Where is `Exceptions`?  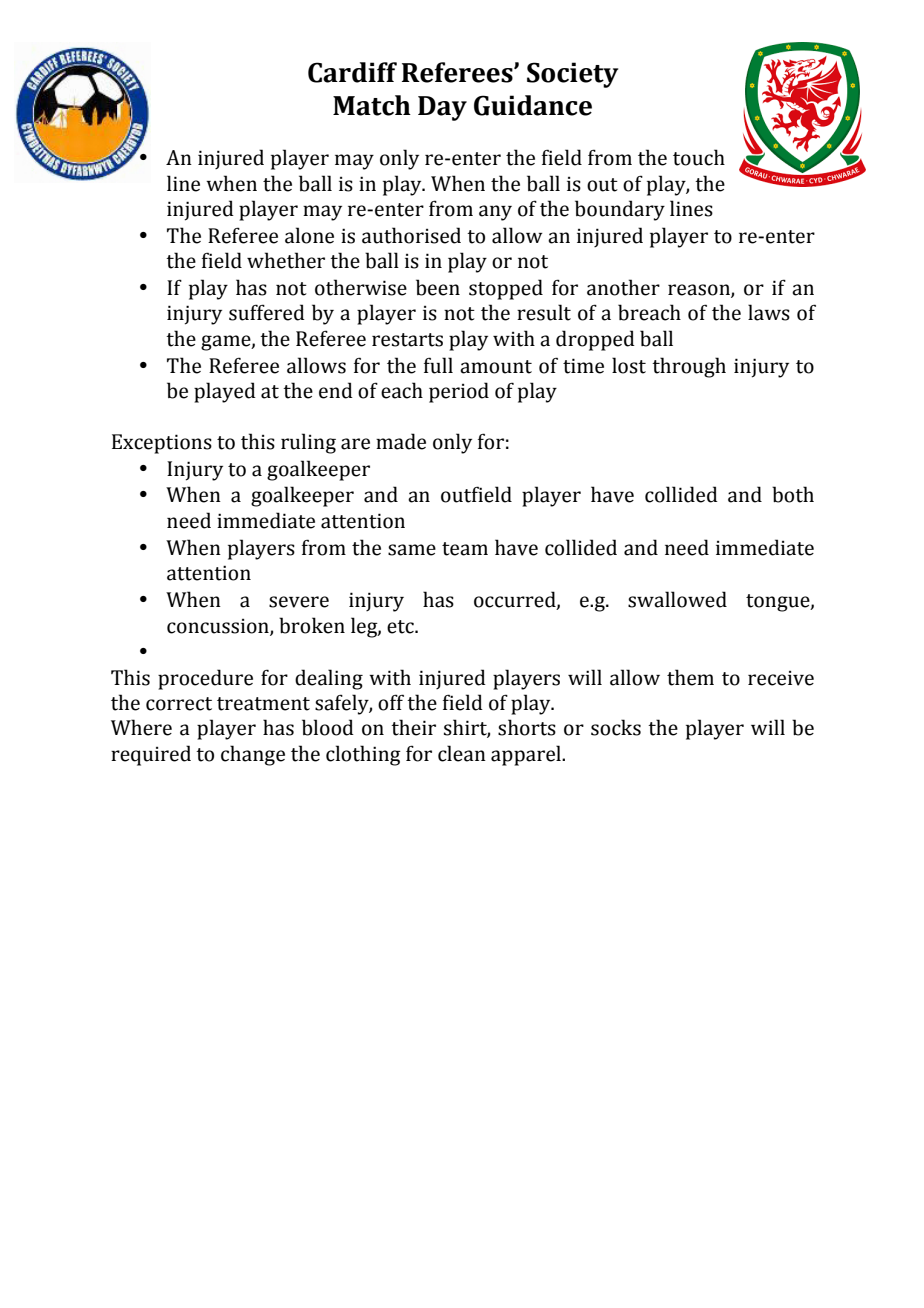 Exceptions is located at coordinates (162, 444).
